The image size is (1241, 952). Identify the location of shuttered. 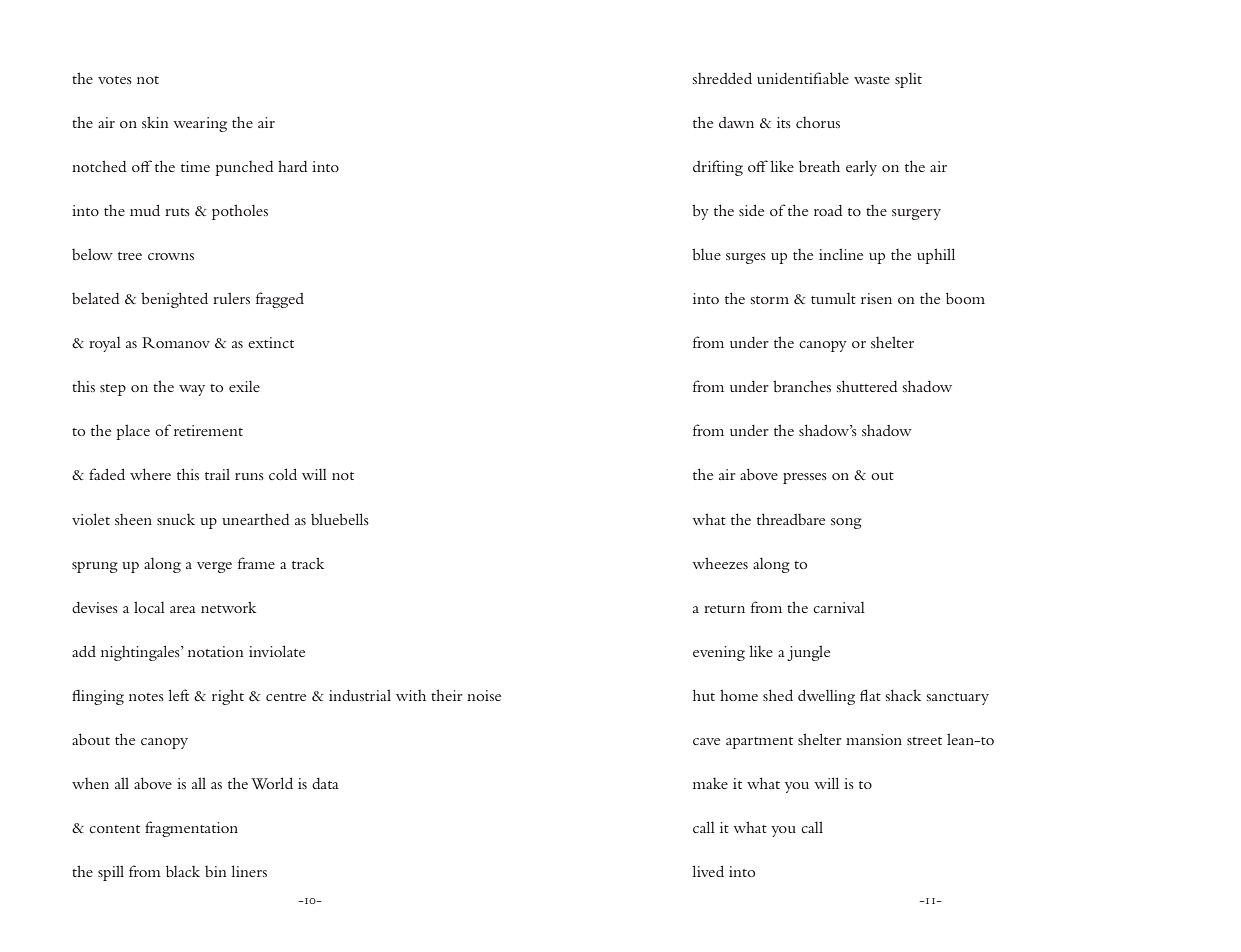
(867, 386).
